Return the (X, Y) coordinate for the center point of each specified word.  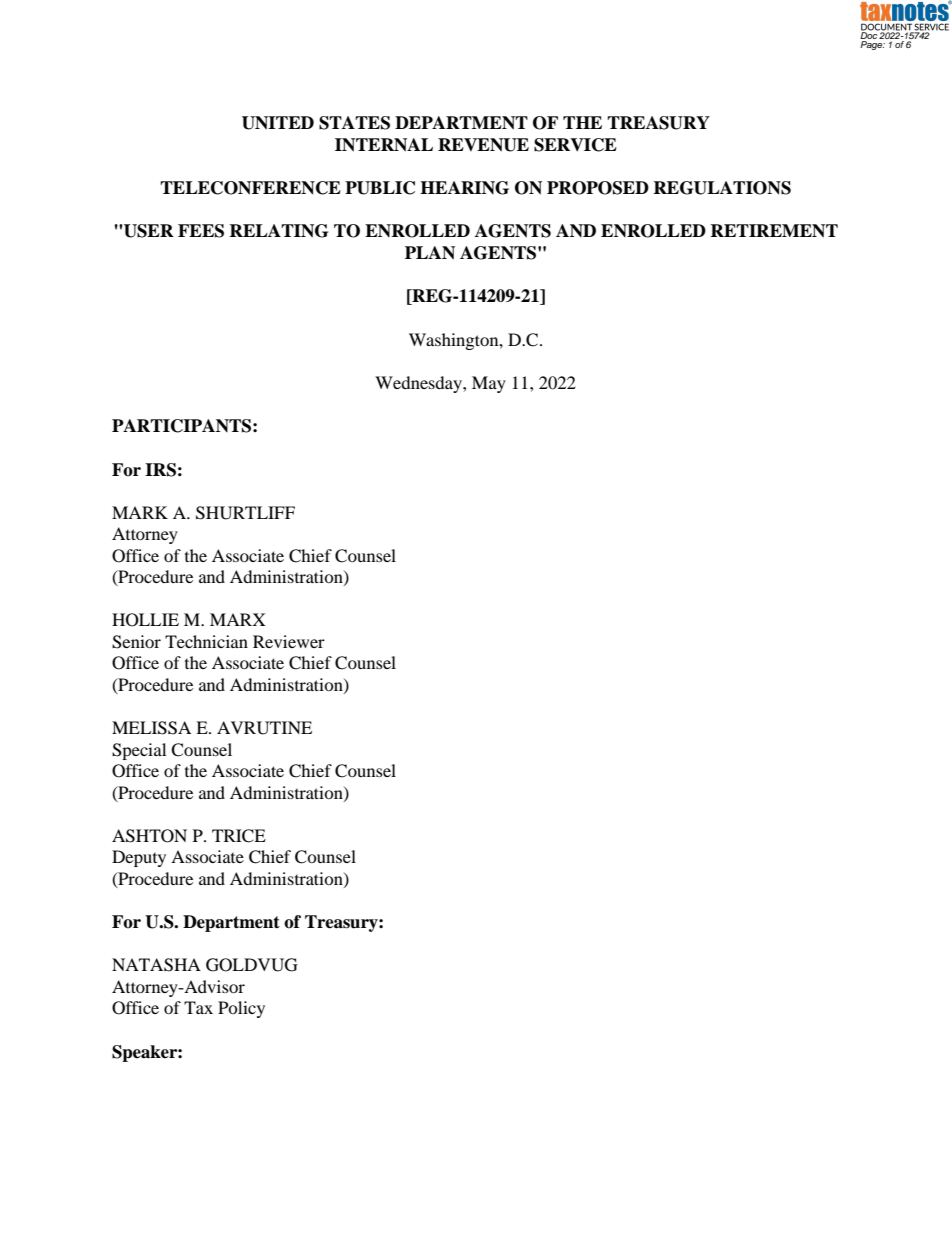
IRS (160, 470)
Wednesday (419, 384)
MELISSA (151, 728)
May (489, 384)
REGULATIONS (722, 188)
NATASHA (156, 965)
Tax (198, 1007)
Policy (241, 1009)
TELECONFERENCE (250, 188)
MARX (238, 619)
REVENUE (483, 145)
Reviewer (289, 641)
